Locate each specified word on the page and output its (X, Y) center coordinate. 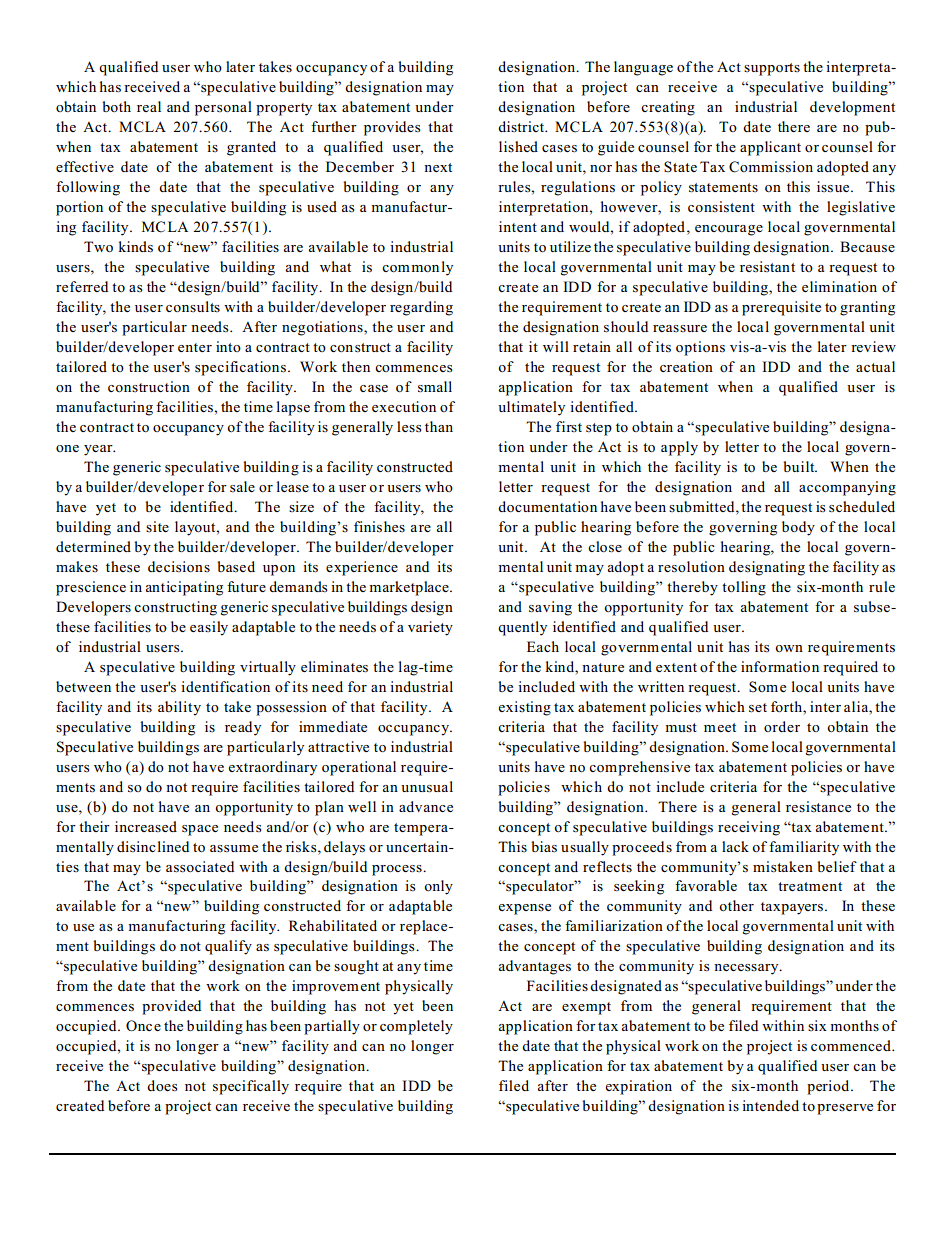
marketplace (410, 588)
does (162, 1086)
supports (772, 69)
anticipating (184, 588)
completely (416, 1027)
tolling (744, 588)
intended (770, 1105)
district (522, 126)
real (149, 106)
